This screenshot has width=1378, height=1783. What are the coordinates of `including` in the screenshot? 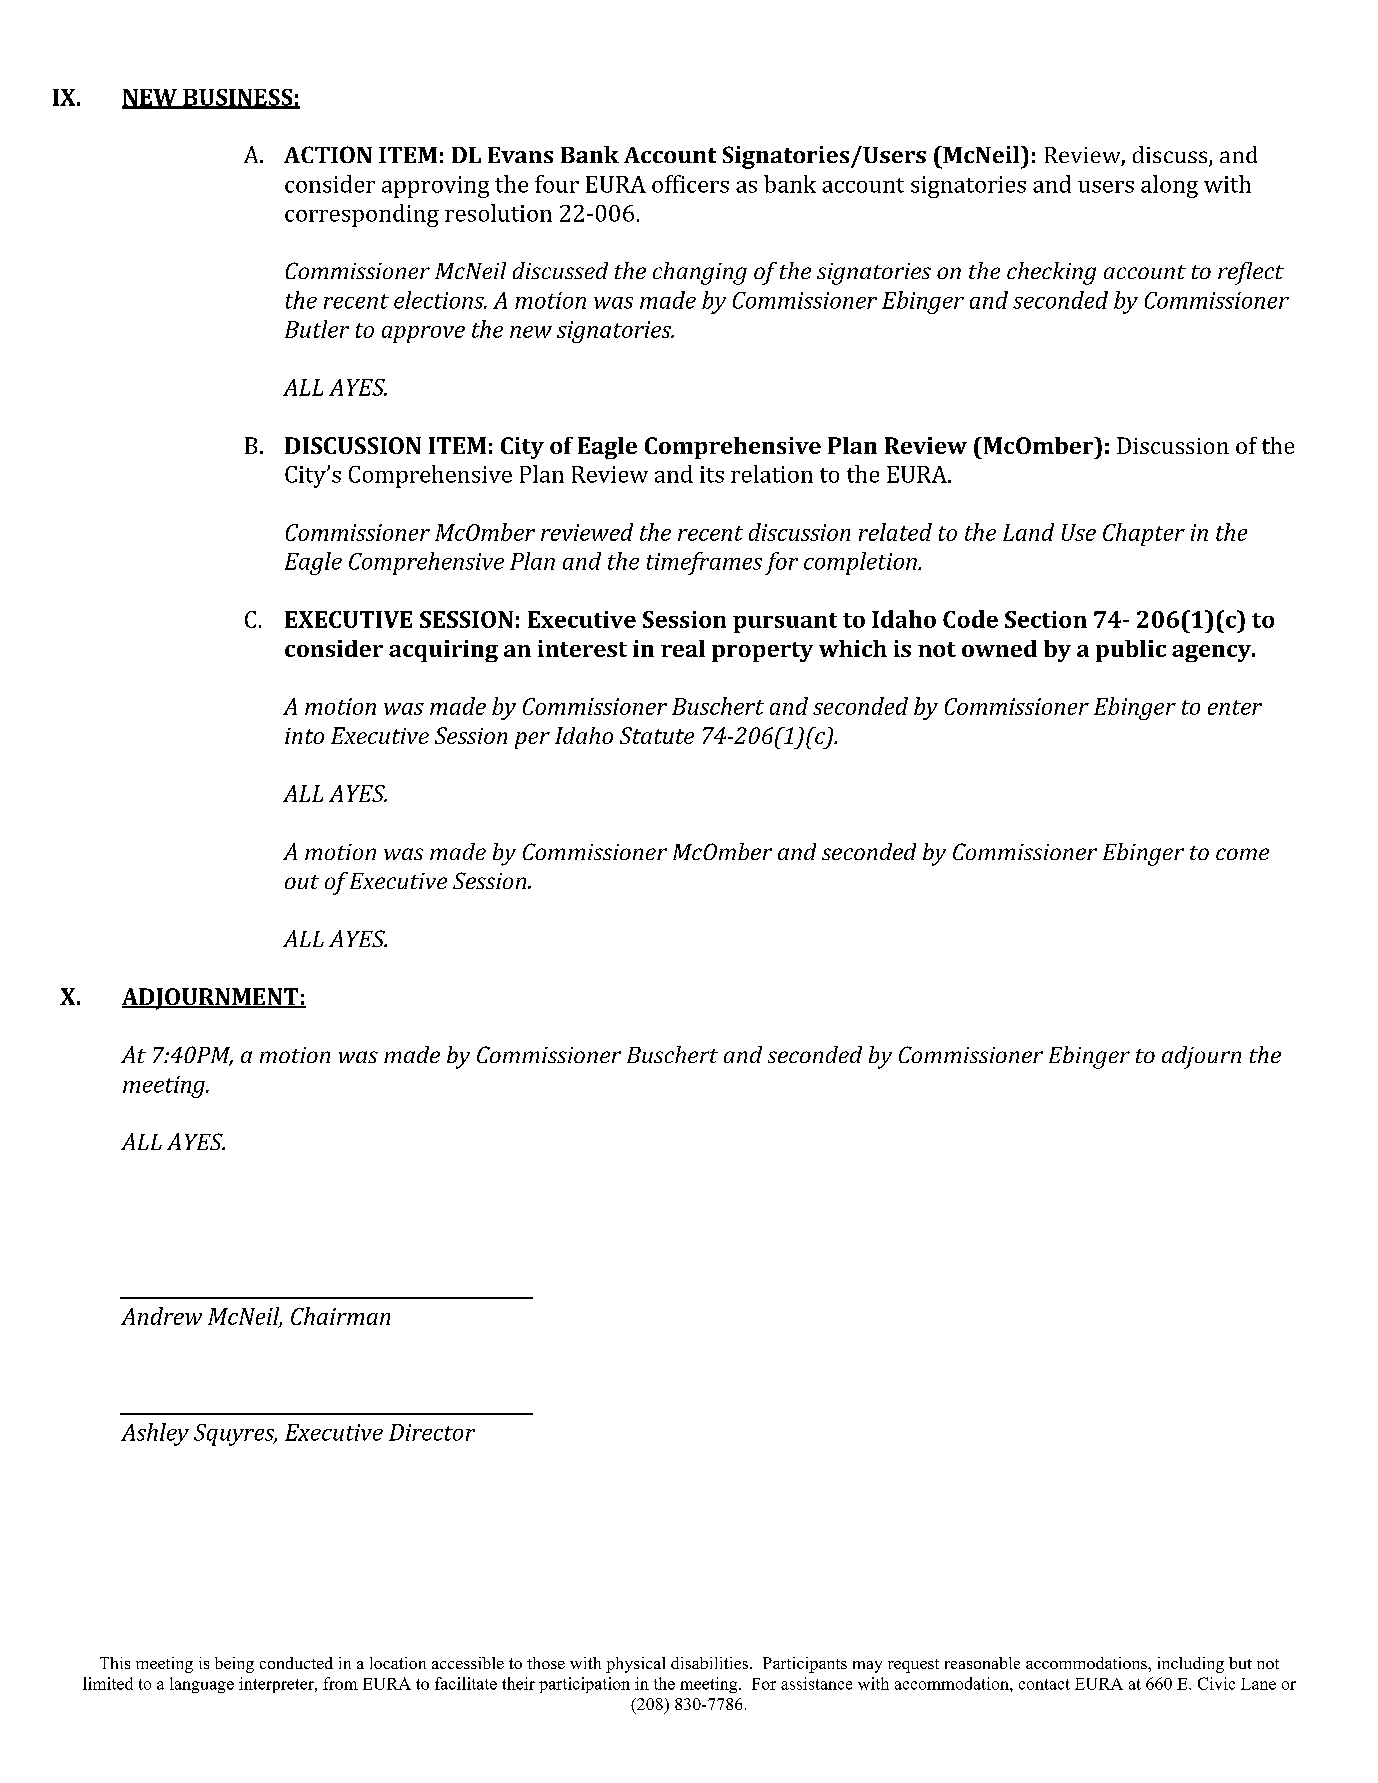 It's located at (1191, 1665).
